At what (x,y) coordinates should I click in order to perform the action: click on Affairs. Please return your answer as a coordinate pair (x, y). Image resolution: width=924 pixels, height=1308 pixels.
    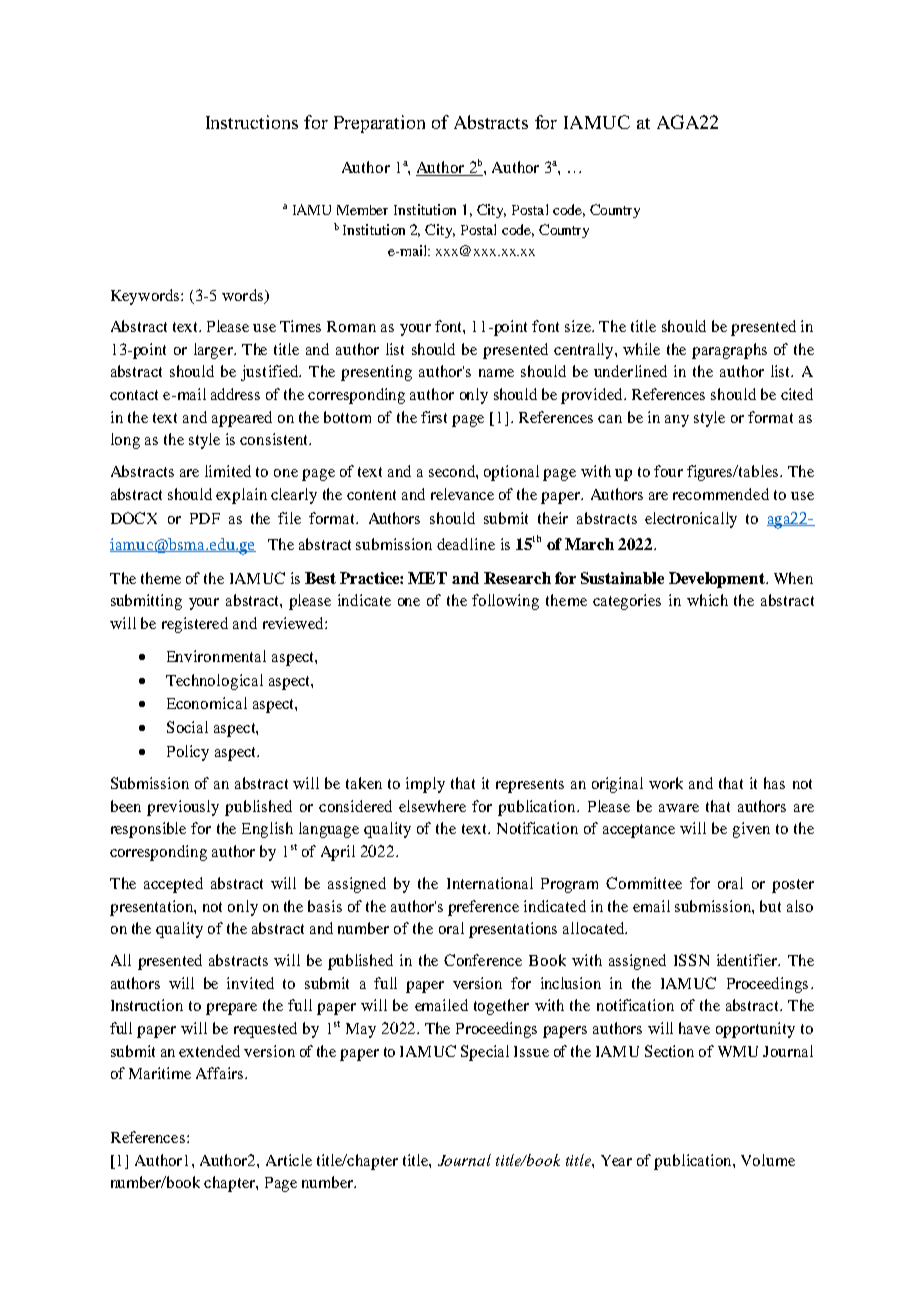
    Looking at the image, I should click on (221, 1073).
